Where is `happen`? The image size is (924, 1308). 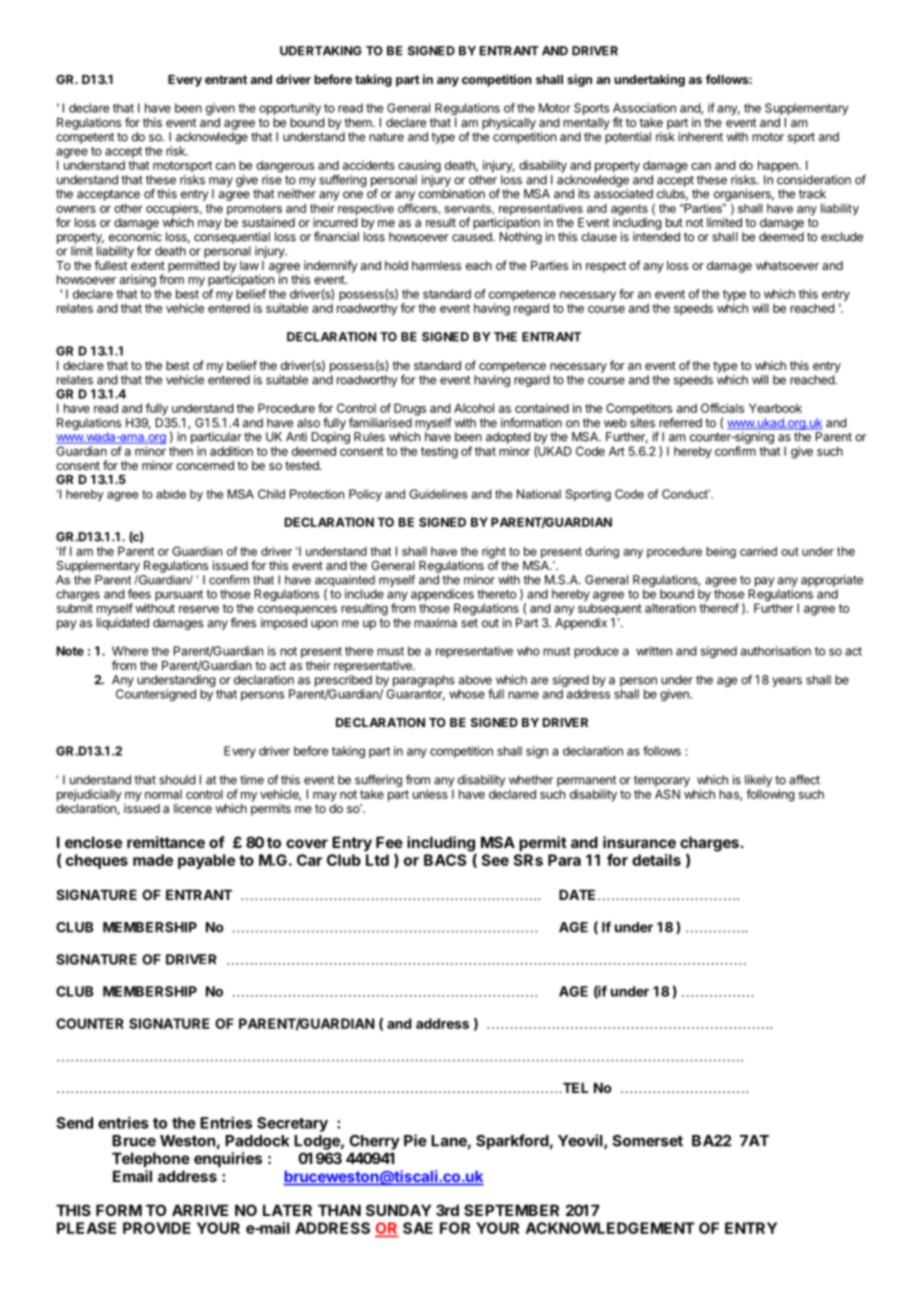 happen is located at coordinates (779, 166).
